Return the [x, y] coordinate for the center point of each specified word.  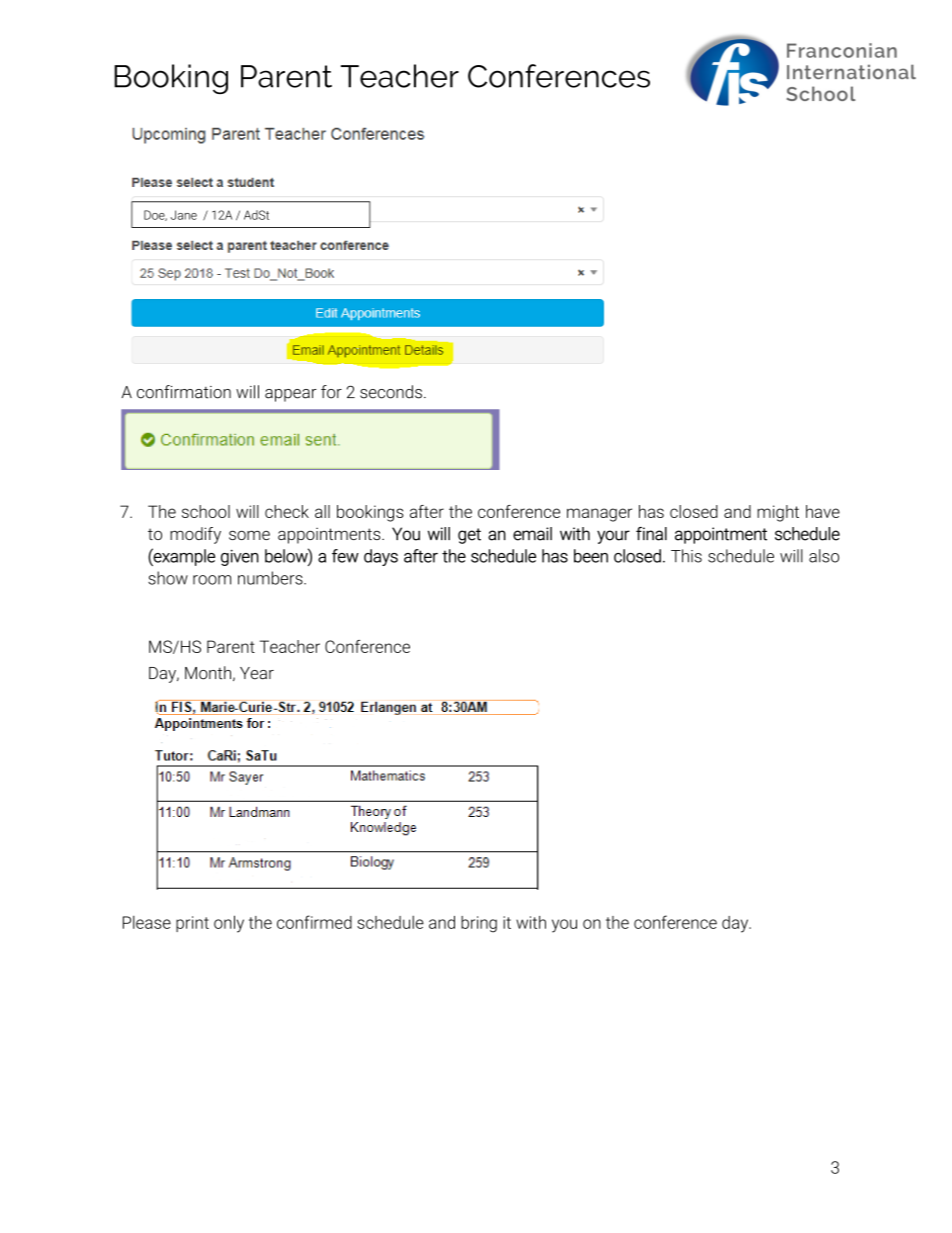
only [229, 924]
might [778, 513]
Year [257, 673]
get [469, 536]
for [331, 392]
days [381, 557]
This [686, 556]
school [206, 511]
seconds [391, 392]
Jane [184, 215]
